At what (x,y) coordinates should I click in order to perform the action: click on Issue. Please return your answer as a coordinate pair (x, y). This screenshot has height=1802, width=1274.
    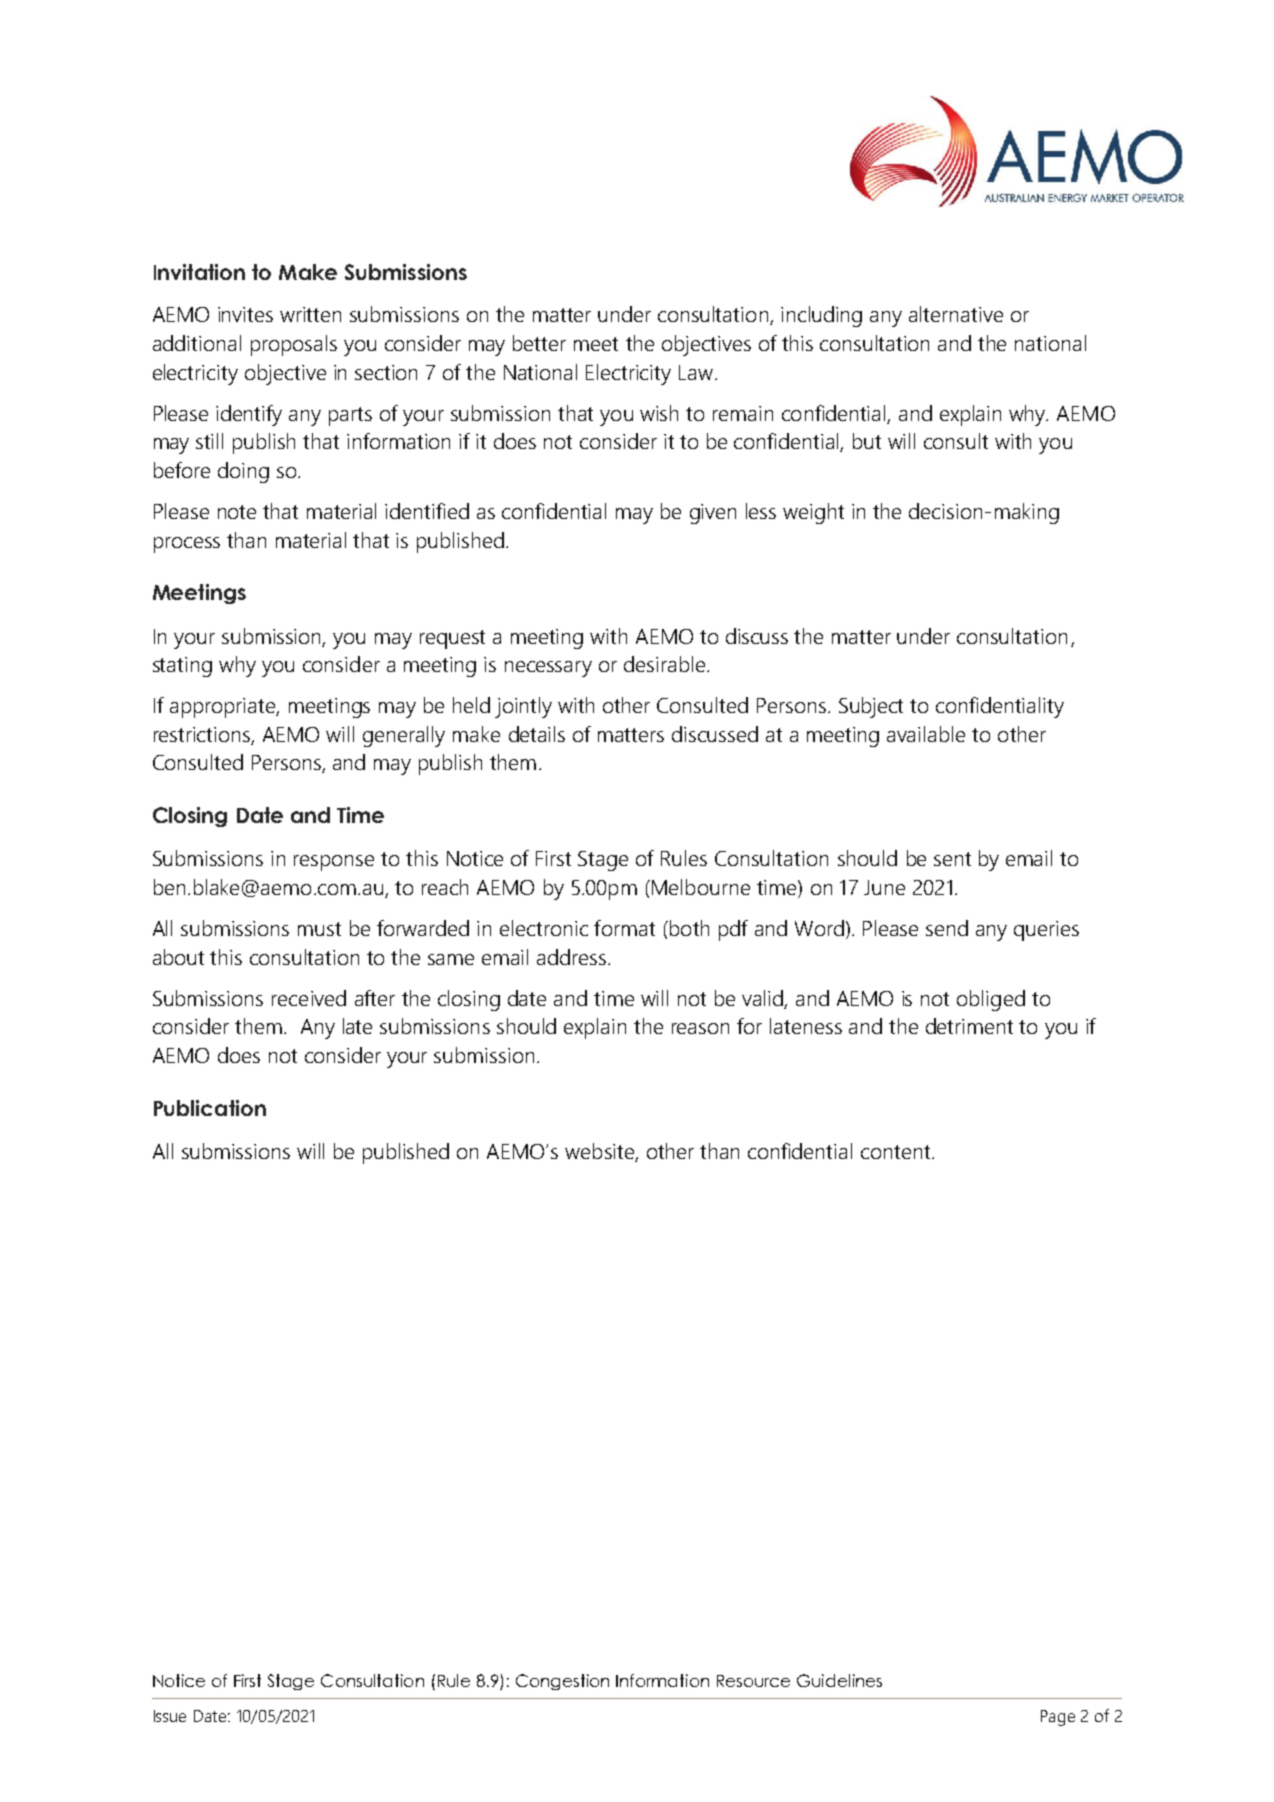
    Looking at the image, I should click on (170, 1716).
